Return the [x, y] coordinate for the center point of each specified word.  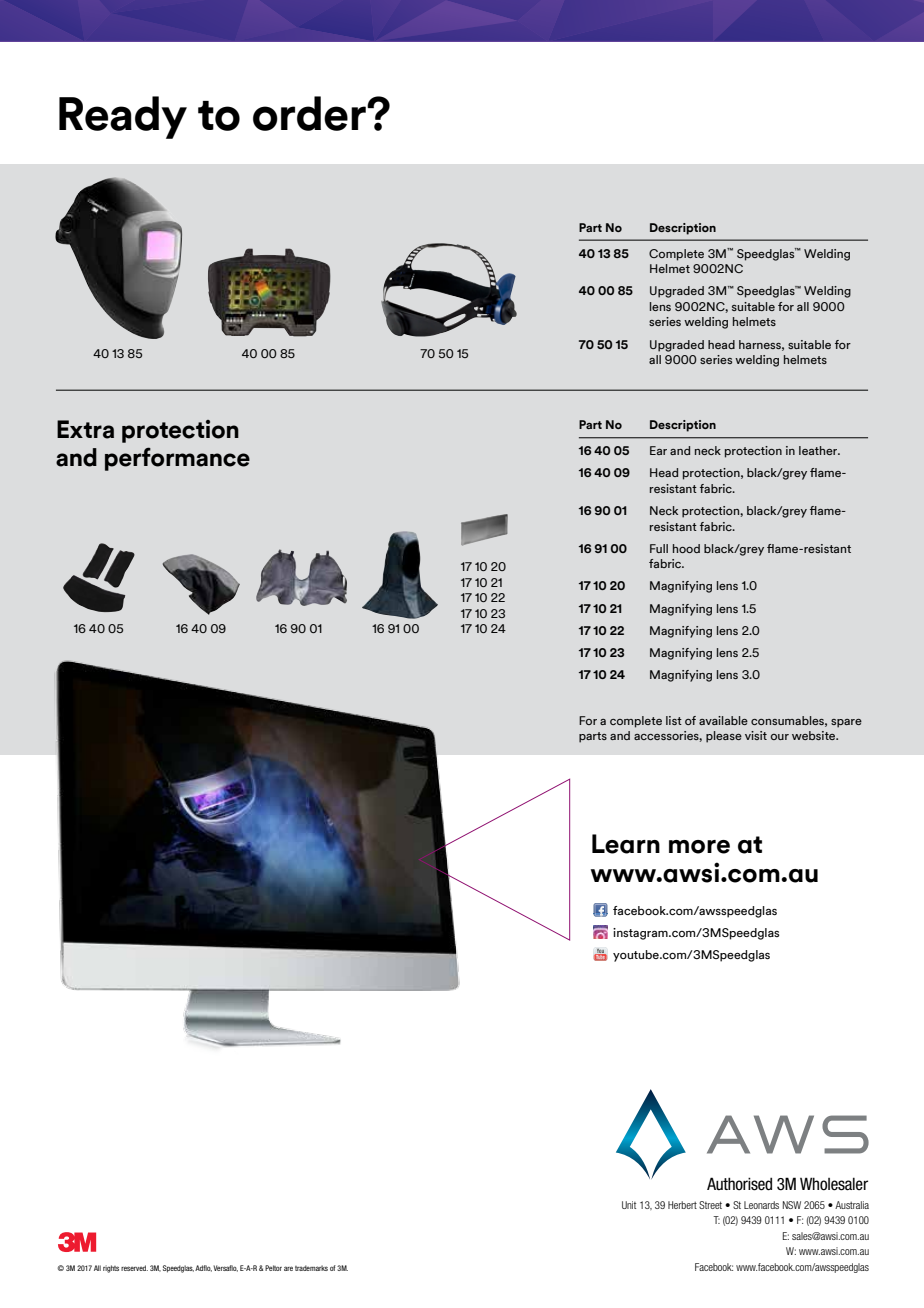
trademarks [311, 1268]
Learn [626, 844]
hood [686, 548]
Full [659, 548]
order [310, 113]
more [699, 847]
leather [819, 450]
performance [177, 459]
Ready [123, 117]
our [780, 737]
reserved [134, 1268]
